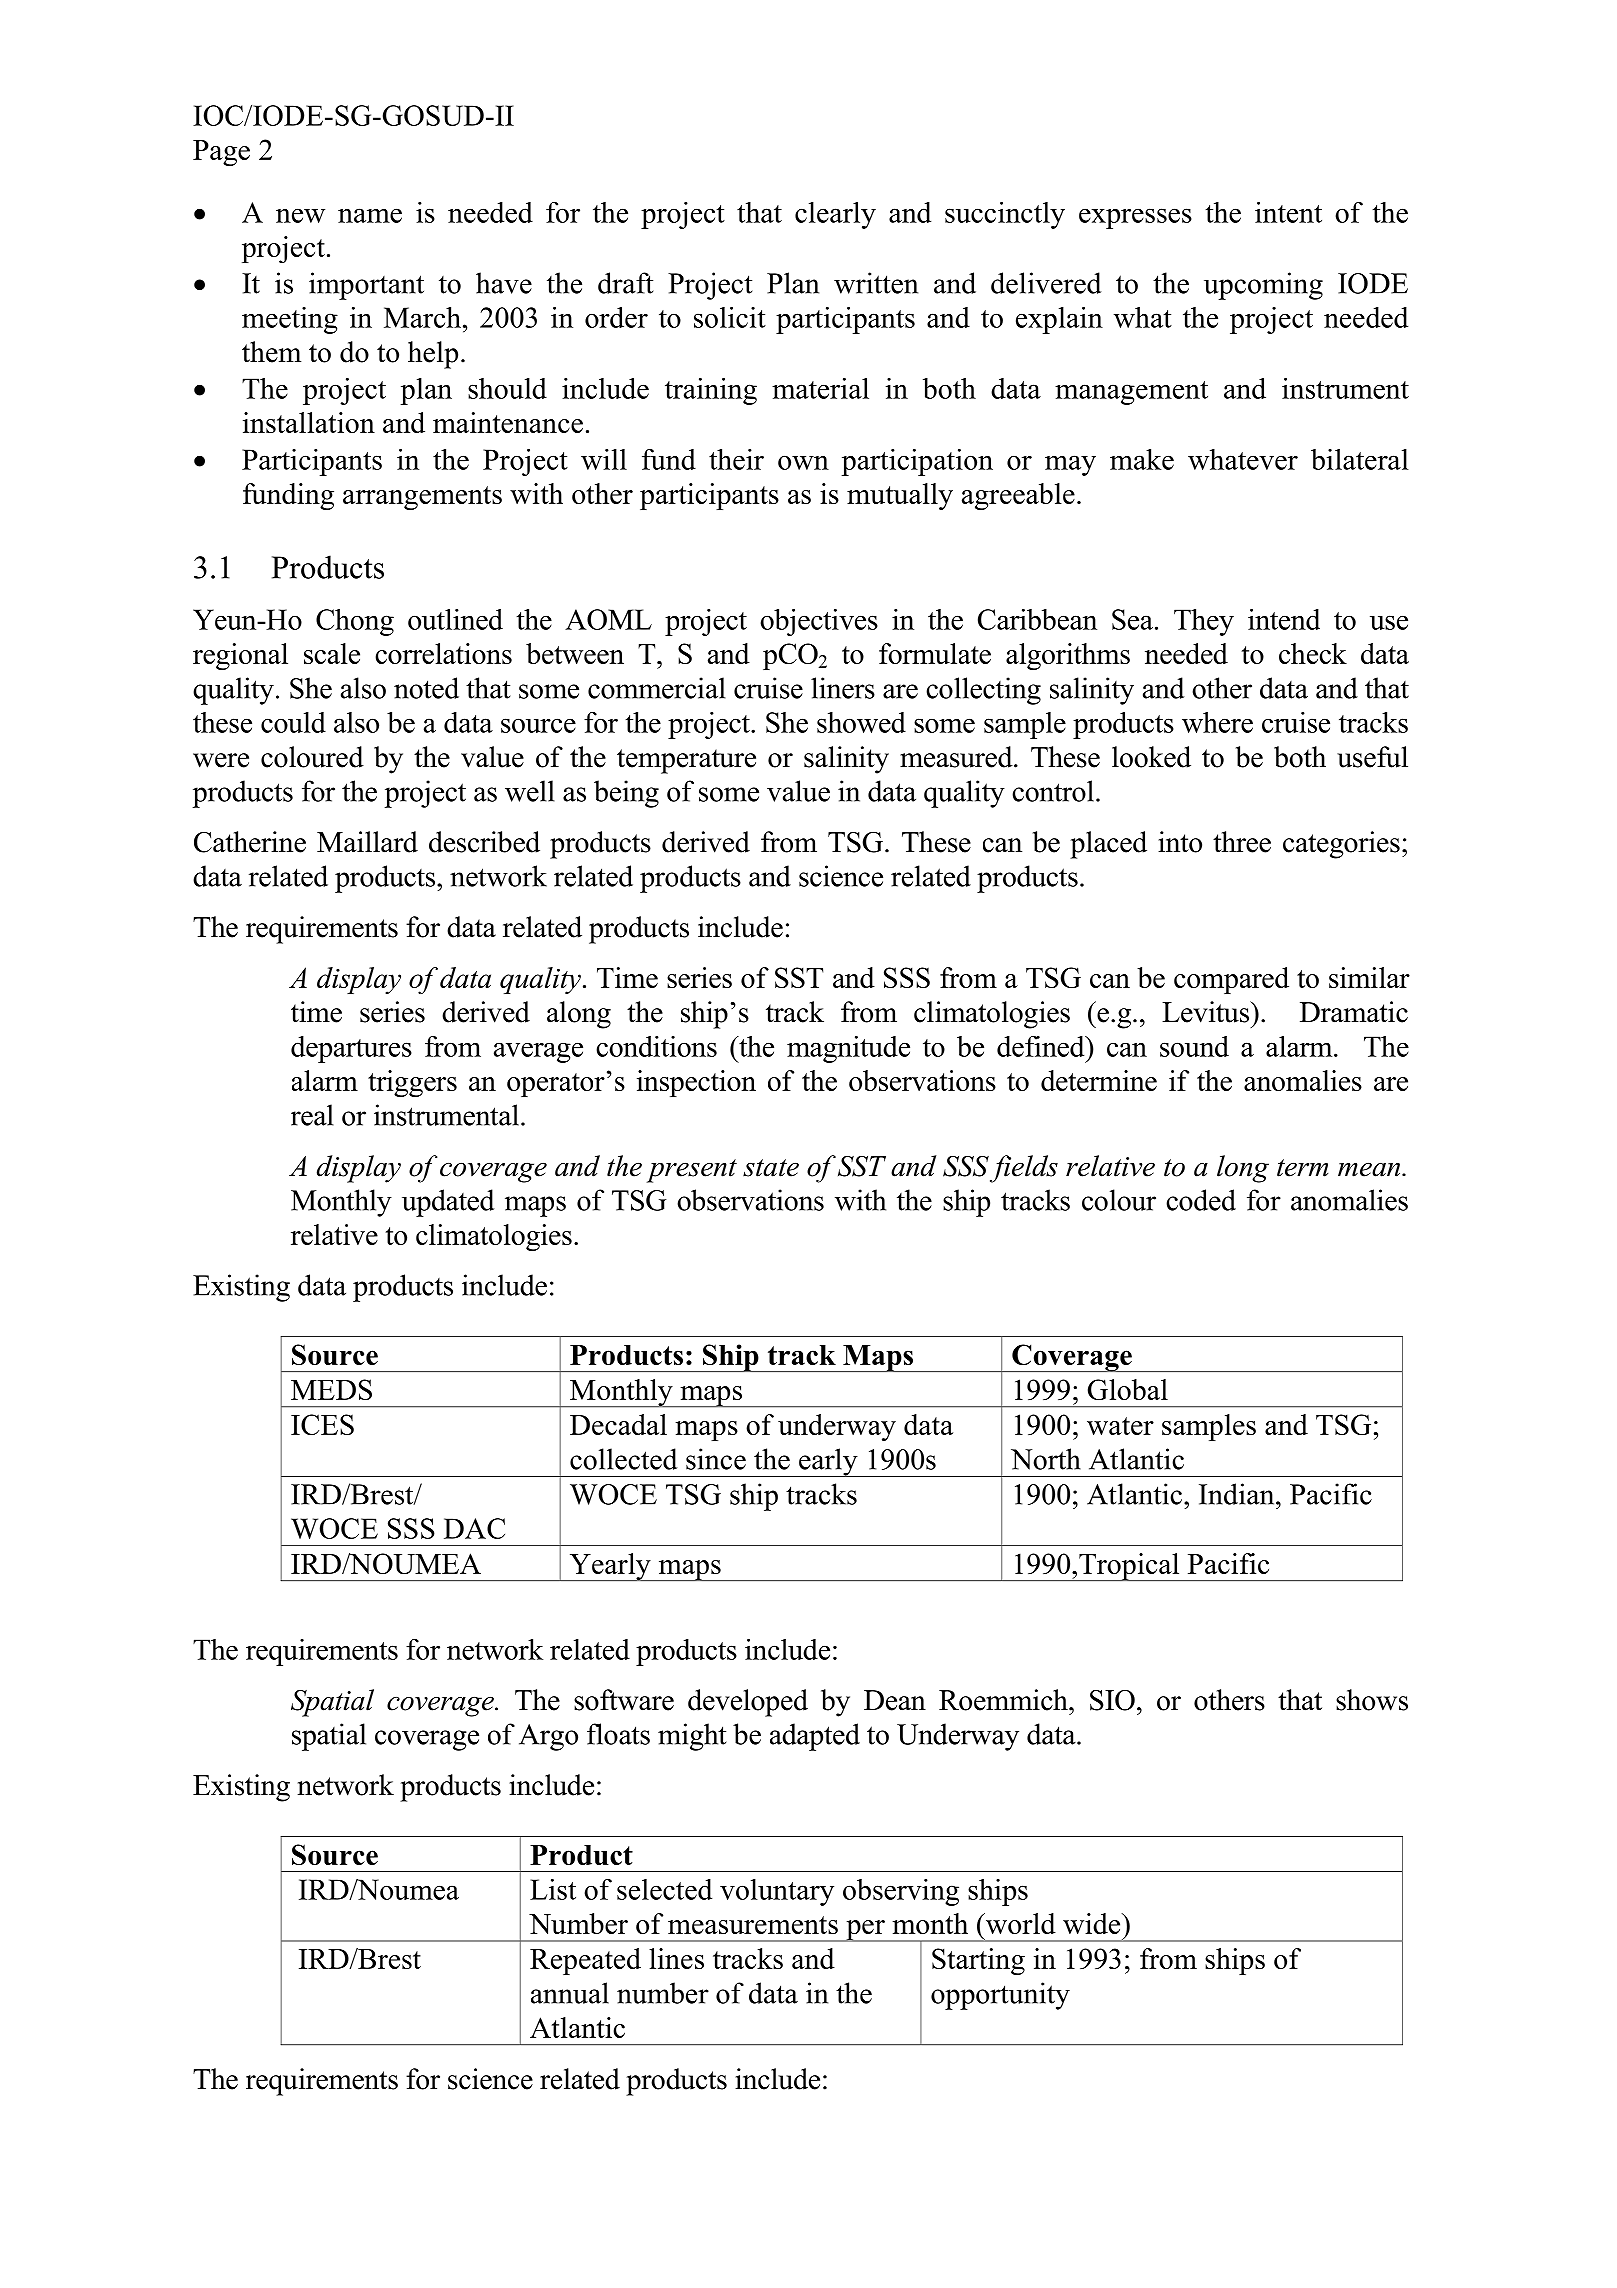 This screenshot has width=1617, height=2288. What do you see at coordinates (716, 1459) in the screenshot?
I see `since` at bounding box center [716, 1459].
